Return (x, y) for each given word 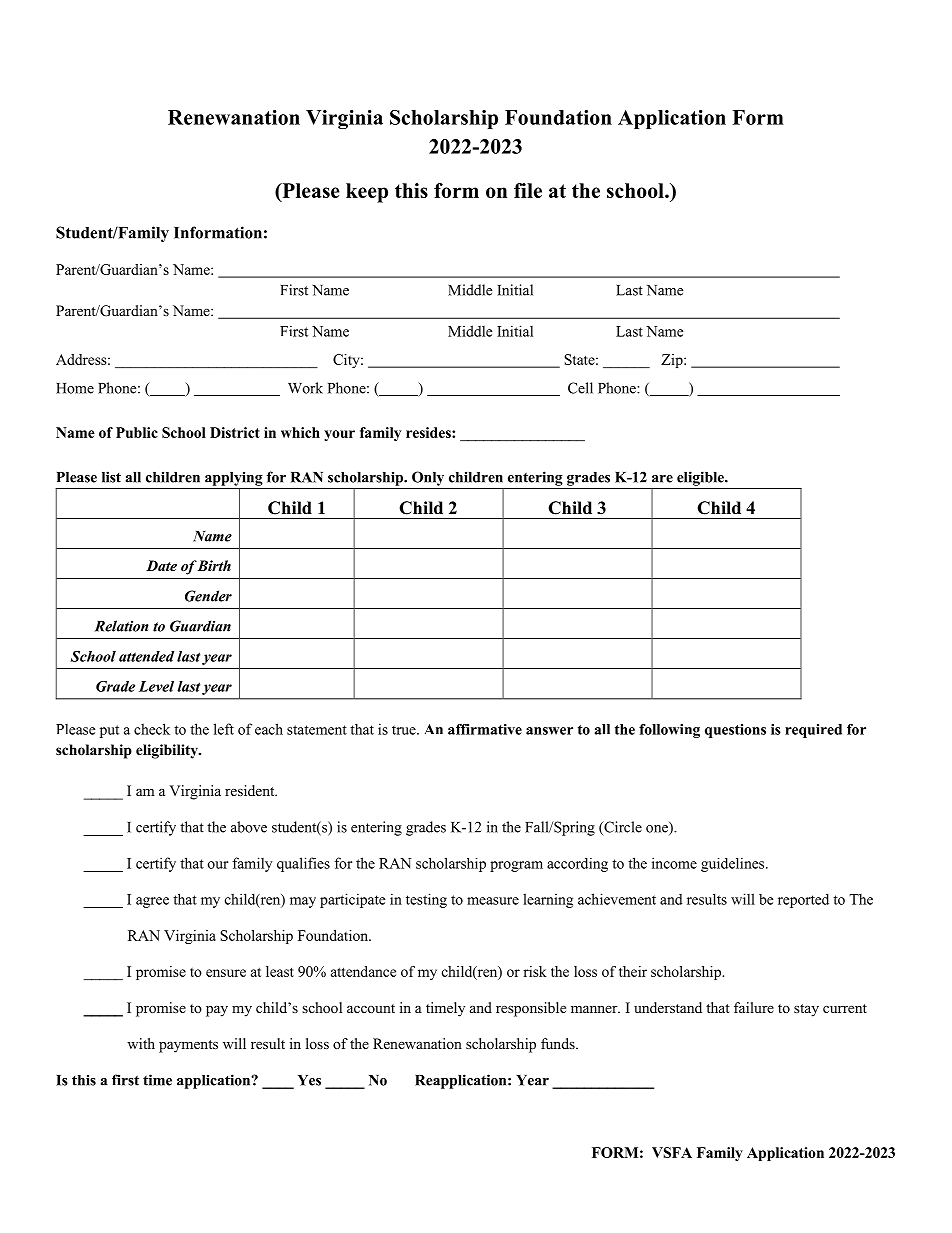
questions (735, 731)
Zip (673, 361)
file (528, 190)
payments (188, 1046)
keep (367, 193)
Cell (580, 388)
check (152, 729)
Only (428, 478)
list (111, 477)
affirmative (485, 729)
